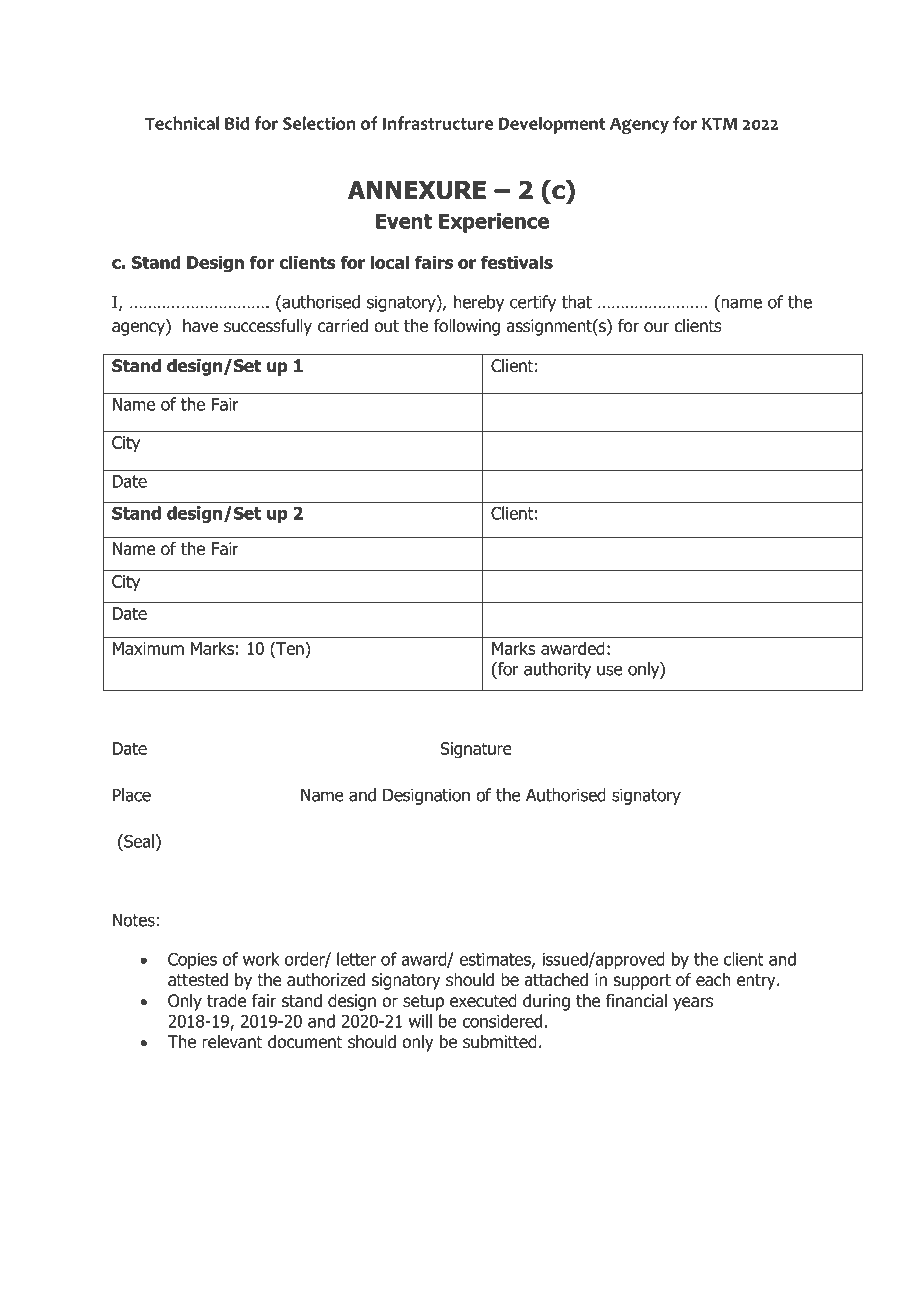  I want to click on KTM, so click(719, 123).
